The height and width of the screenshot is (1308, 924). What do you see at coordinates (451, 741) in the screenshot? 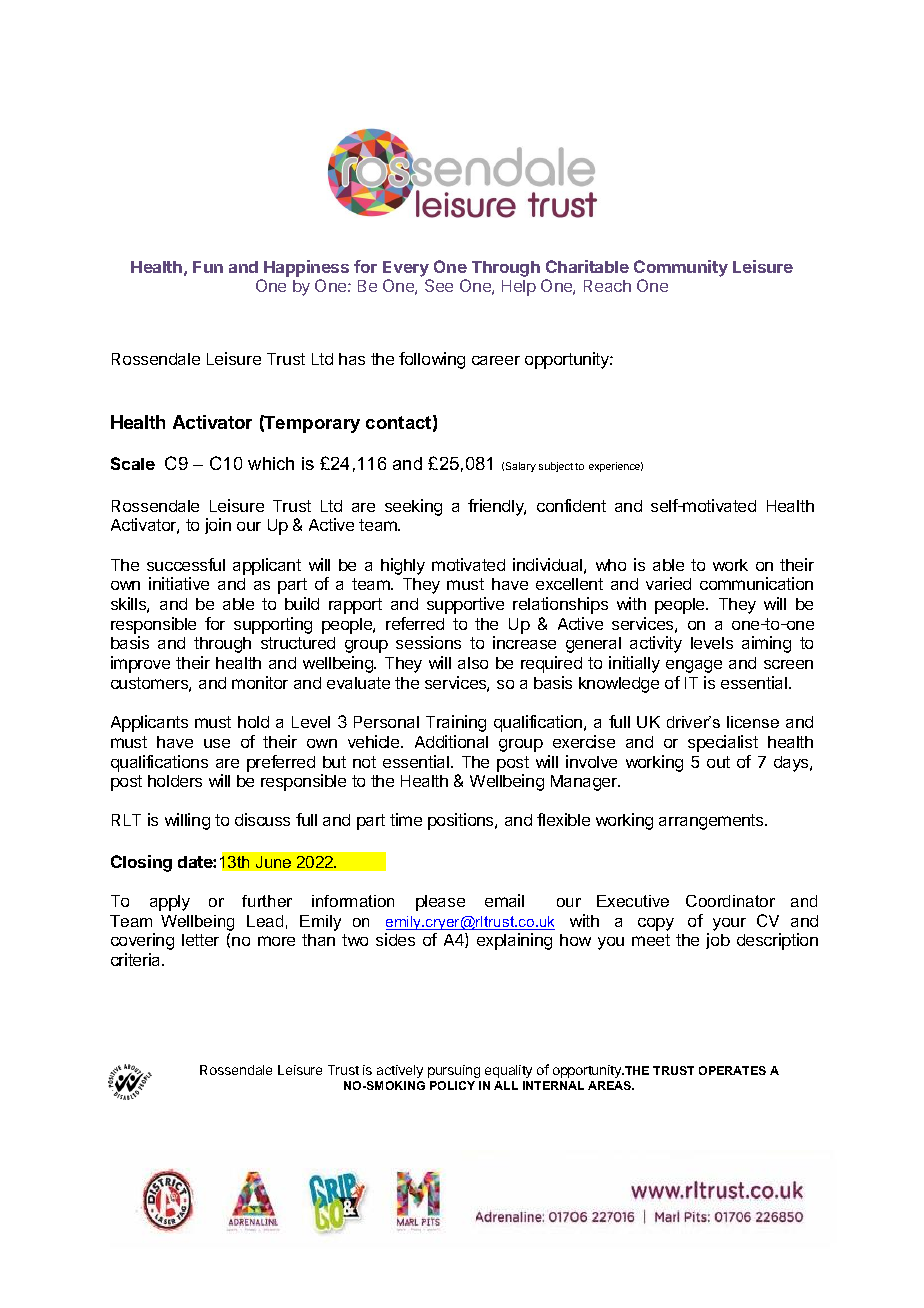
I see `Additional` at bounding box center [451, 741].
